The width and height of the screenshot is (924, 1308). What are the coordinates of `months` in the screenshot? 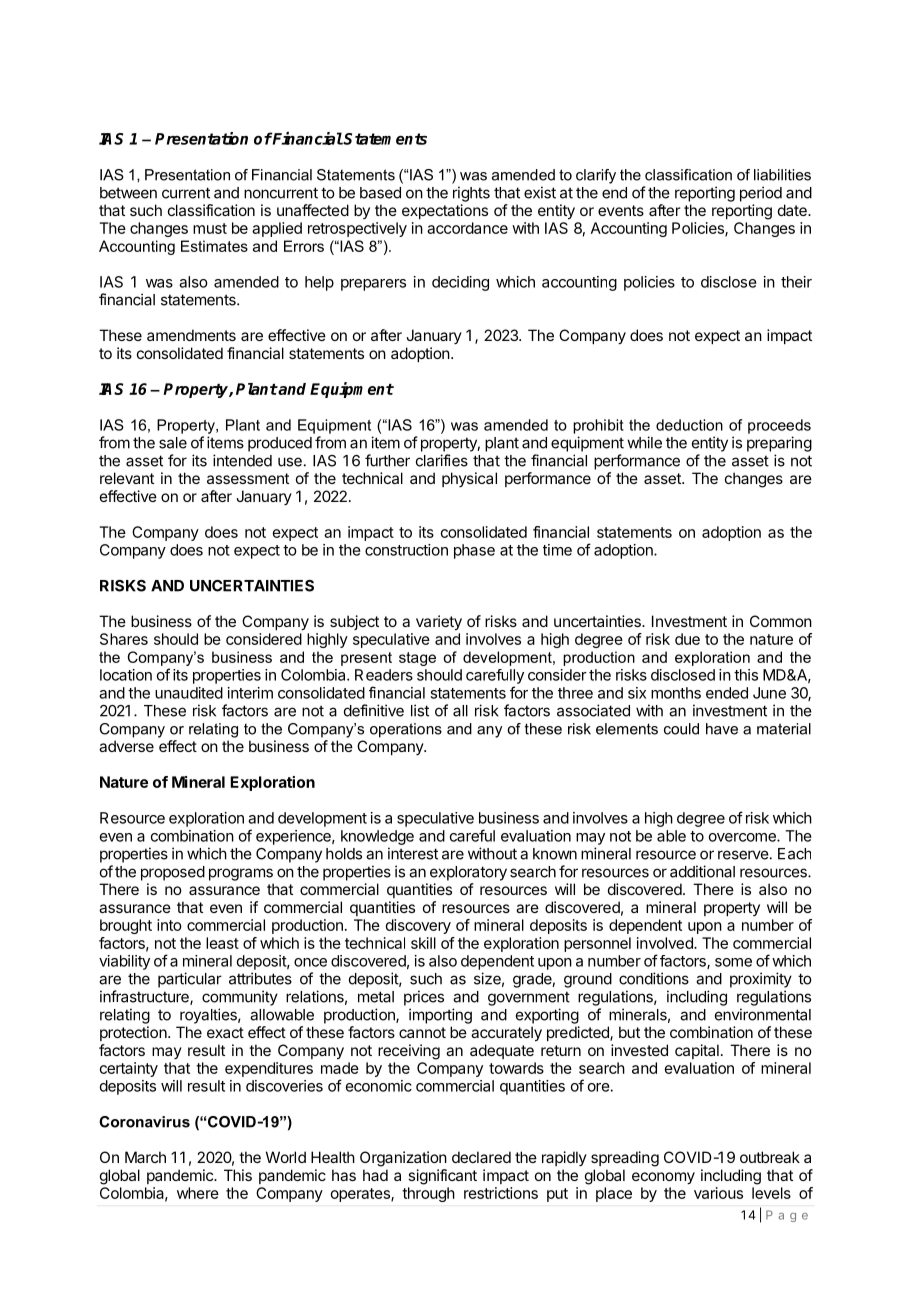 It's located at (676, 693).
